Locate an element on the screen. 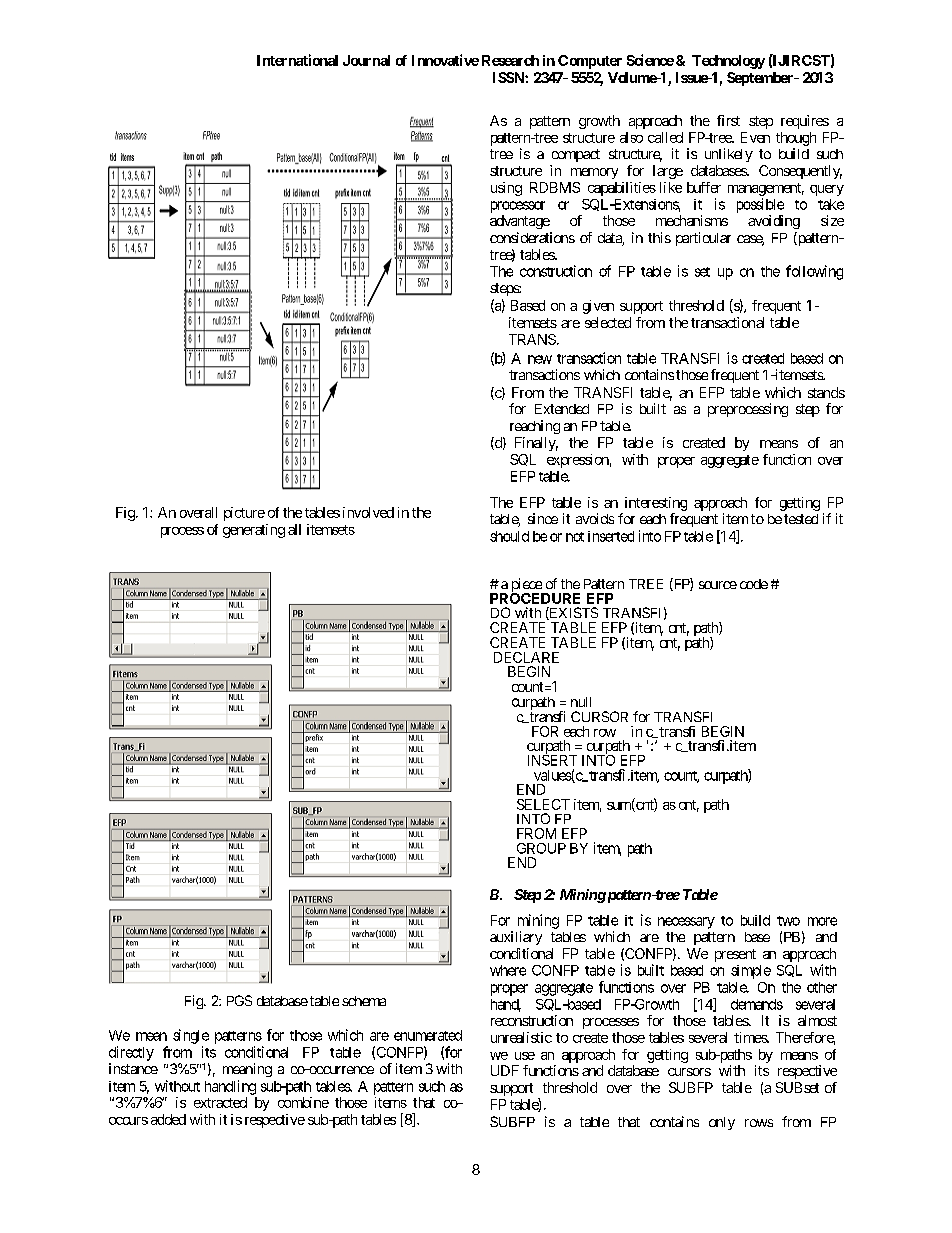 The image size is (952, 1233). picture is located at coordinates (244, 514).
